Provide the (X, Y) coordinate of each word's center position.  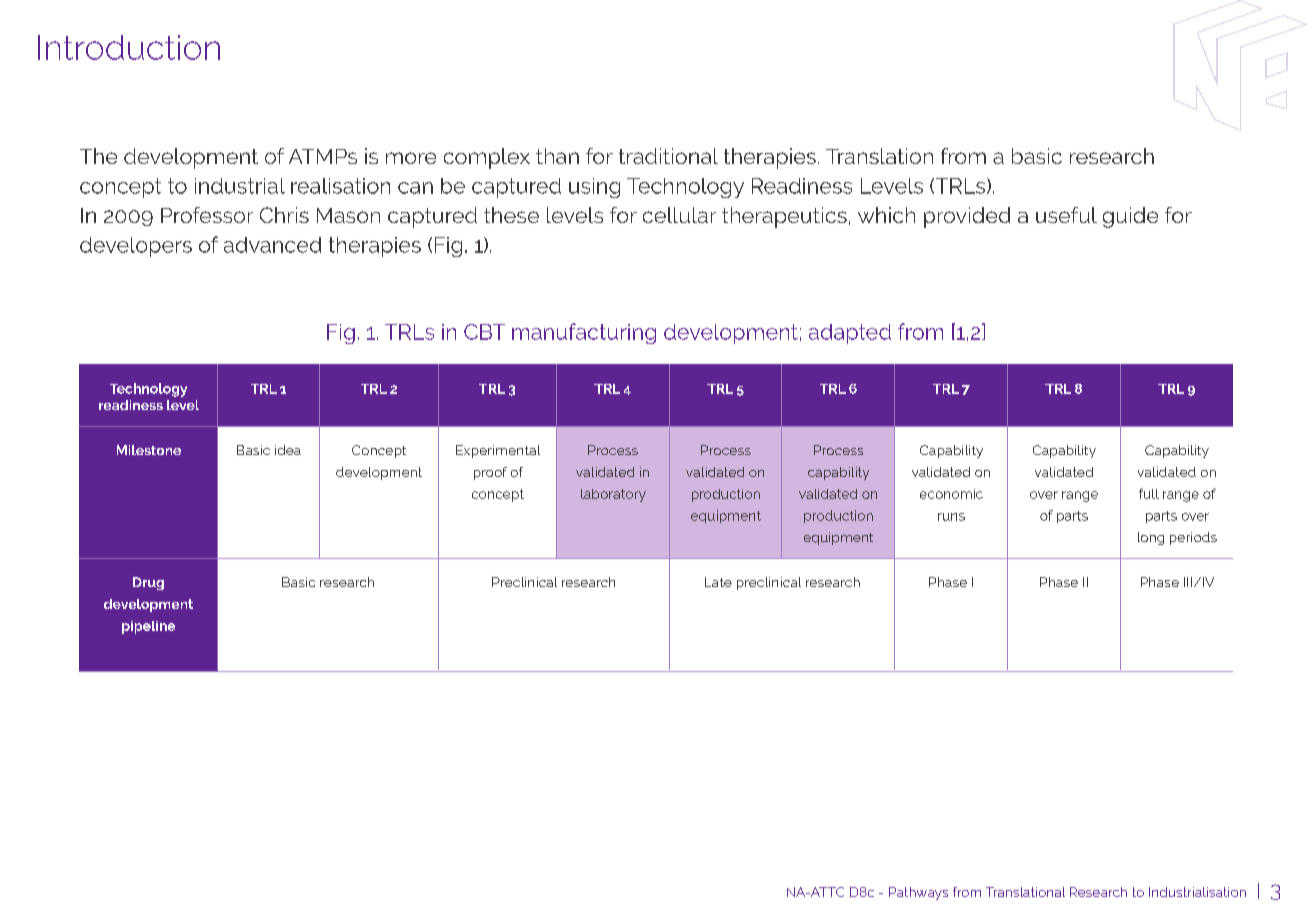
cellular (679, 215)
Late (718, 582)
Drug (148, 583)
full (1149, 493)
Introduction (129, 47)
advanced (272, 245)
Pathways (918, 893)
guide (1130, 217)
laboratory (613, 495)
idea (288, 450)
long (1151, 538)
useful (1066, 215)
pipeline (148, 627)
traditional (668, 156)
